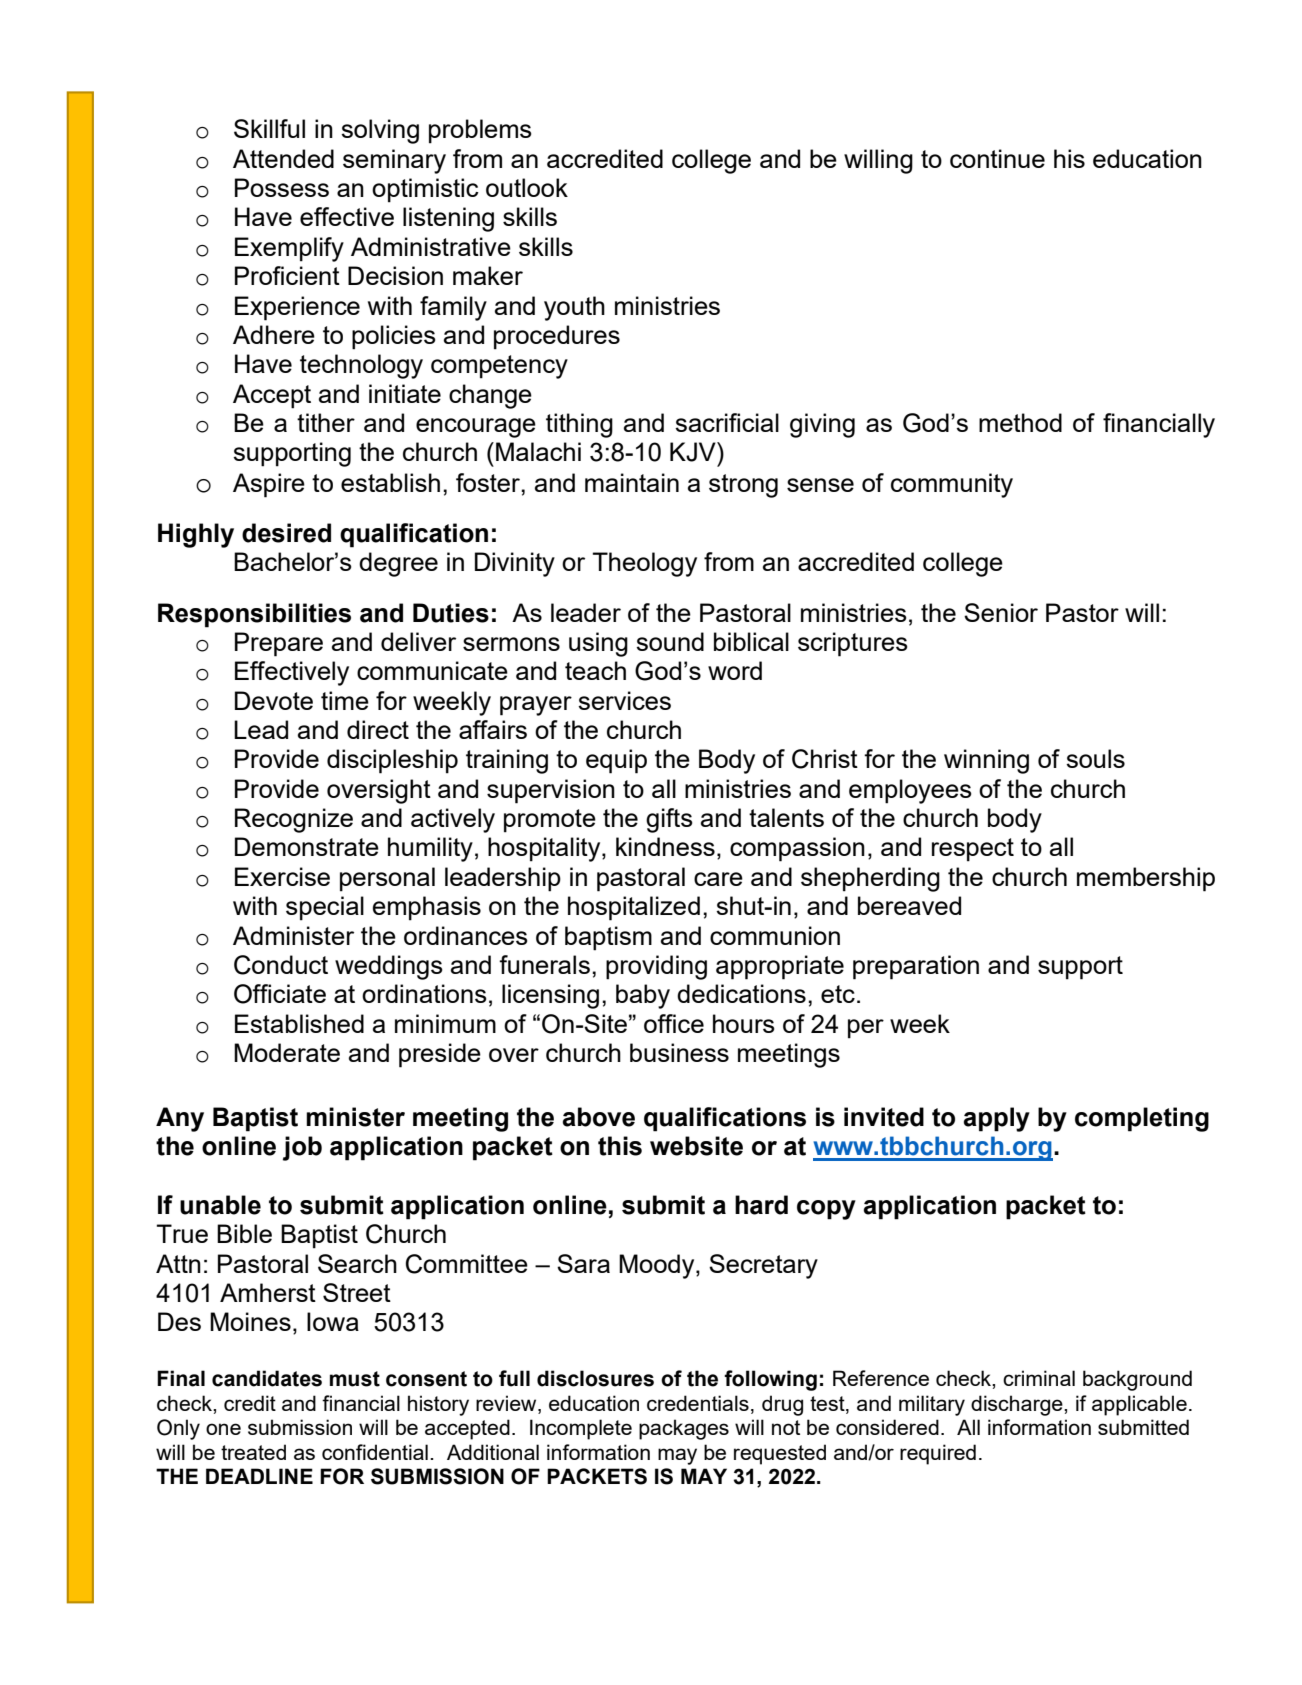  I want to click on Responsibilities, so click(254, 615).
